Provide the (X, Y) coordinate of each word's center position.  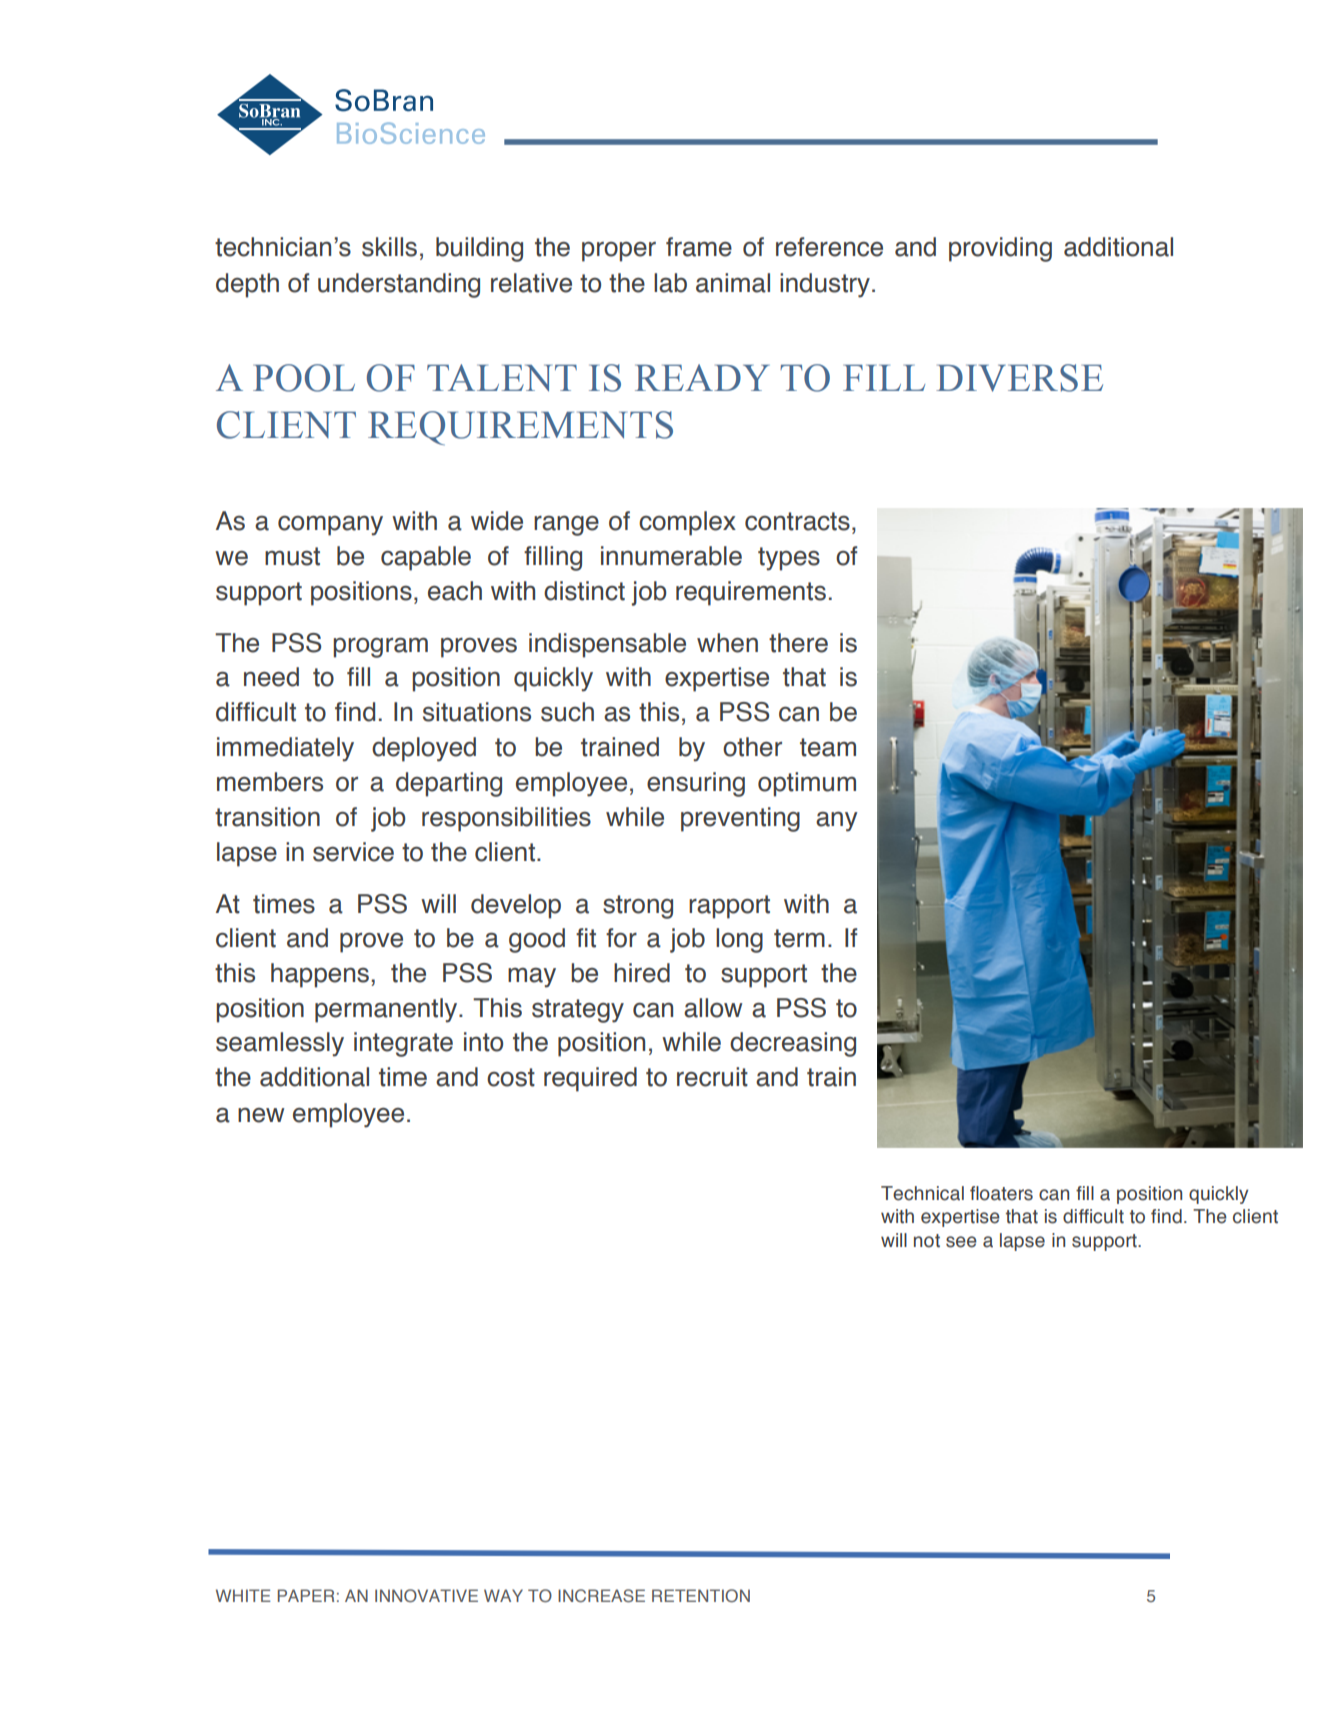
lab (670, 283)
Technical (922, 1193)
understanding (399, 285)
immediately (285, 749)
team (828, 747)
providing (1000, 249)
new (261, 1115)
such (567, 712)
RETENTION (701, 1595)
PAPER (306, 1595)
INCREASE (601, 1595)
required (590, 1079)
